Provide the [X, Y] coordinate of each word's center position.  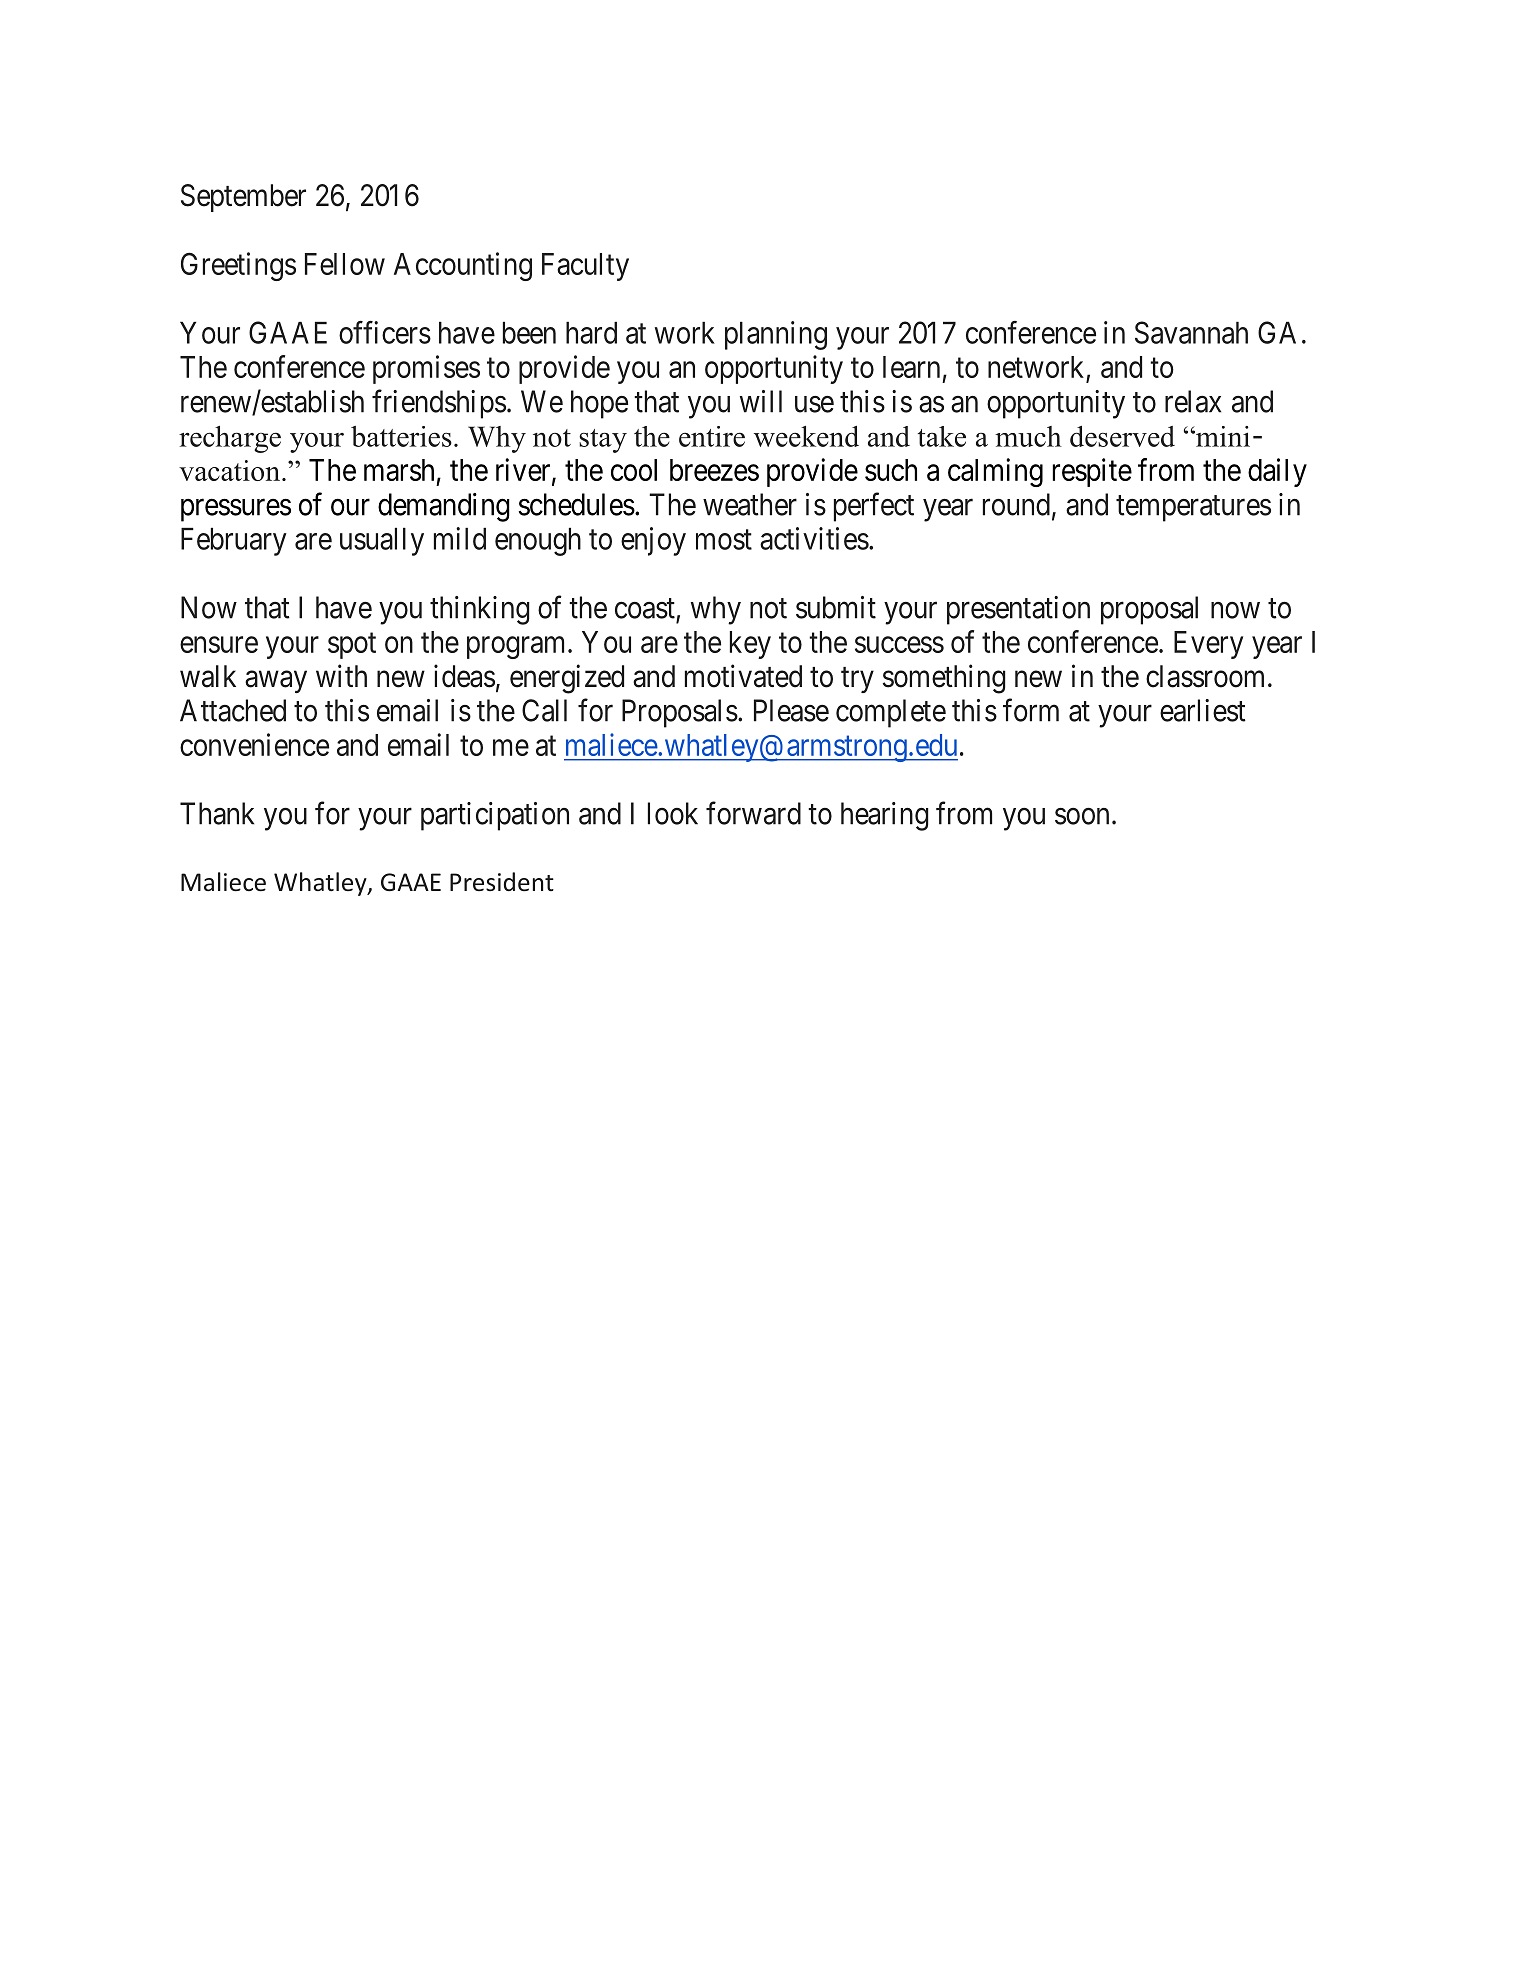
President [502, 882]
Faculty [585, 267]
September [243, 198]
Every [1208, 645]
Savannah [1191, 332]
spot [352, 646]
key [750, 645]
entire [712, 436]
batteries [401, 436]
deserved [1122, 436]
